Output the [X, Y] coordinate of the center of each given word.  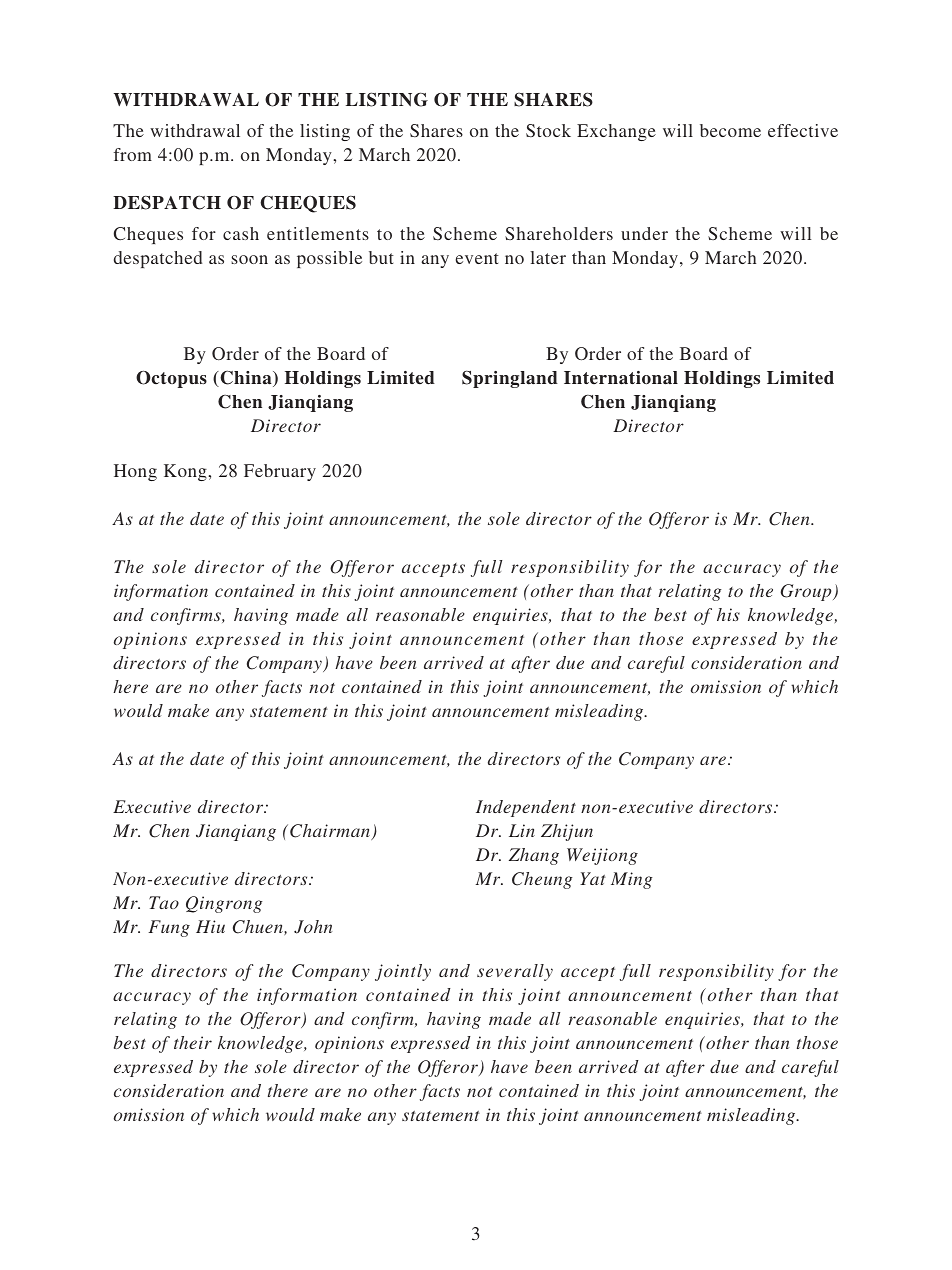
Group [807, 592]
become [730, 130]
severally [515, 972]
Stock [548, 130]
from [133, 154]
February [280, 472]
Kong [186, 472]
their [193, 1042]
